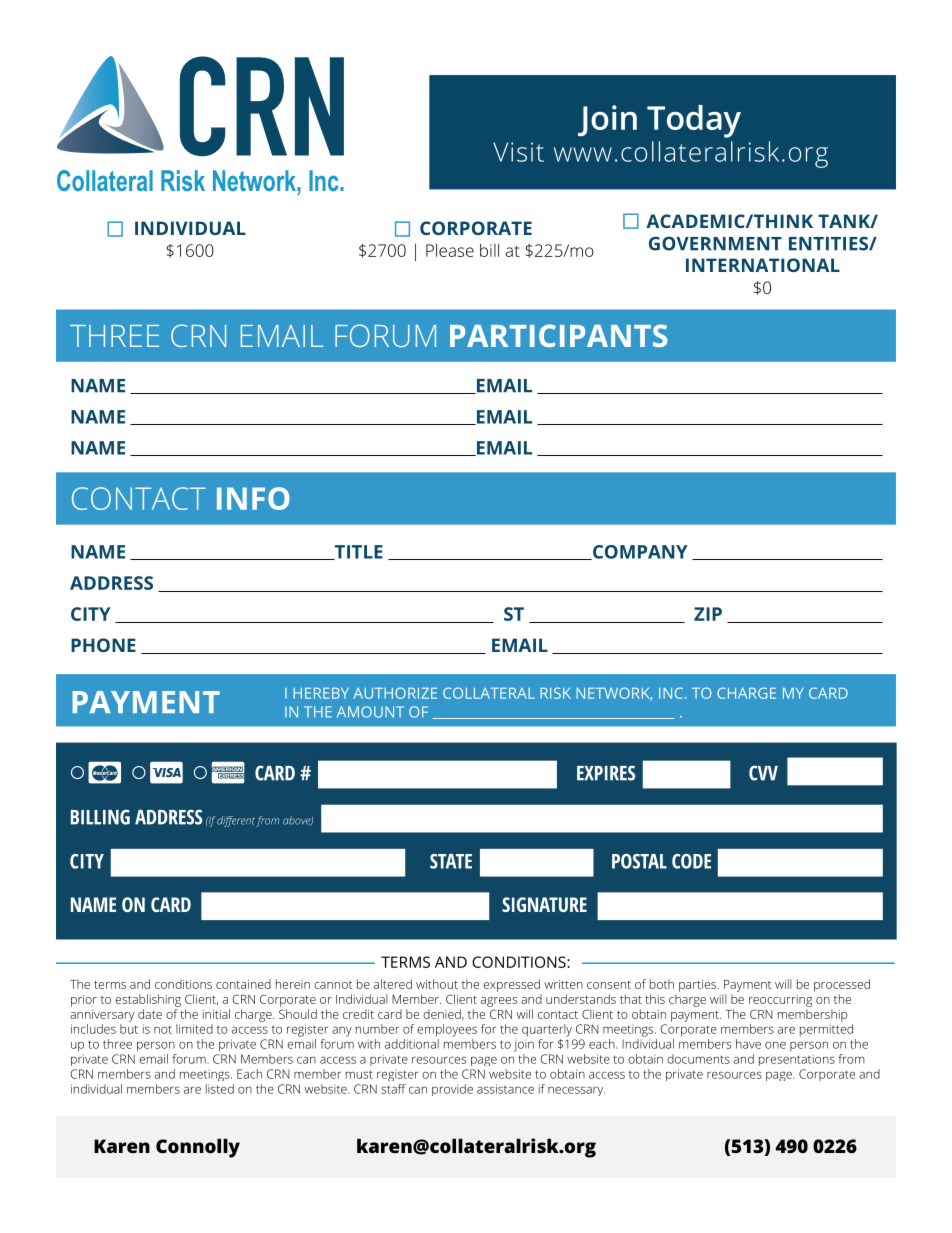  I want to click on Connolly, so click(198, 1148).
